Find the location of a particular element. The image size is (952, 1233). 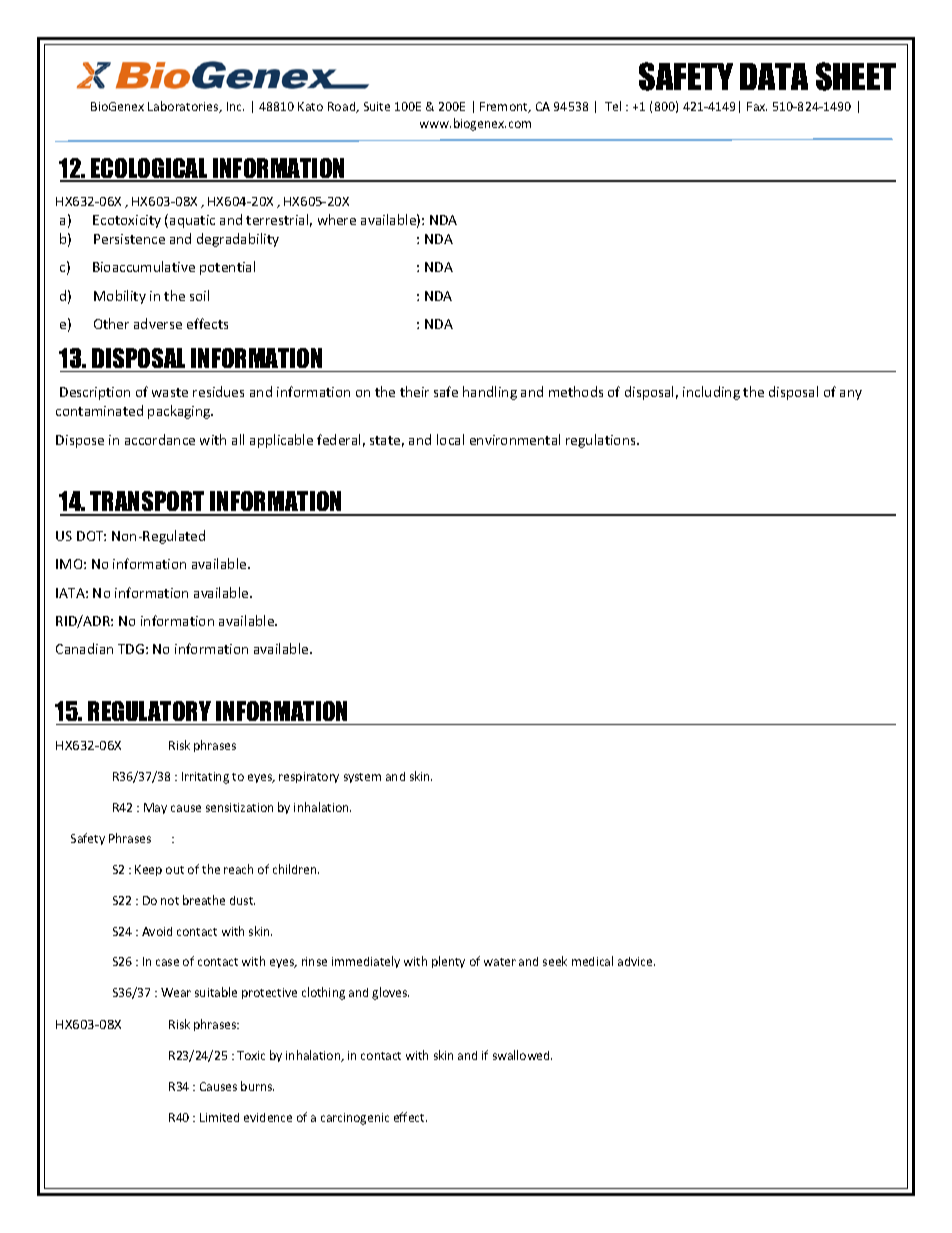

Canadian is located at coordinates (84, 648).
